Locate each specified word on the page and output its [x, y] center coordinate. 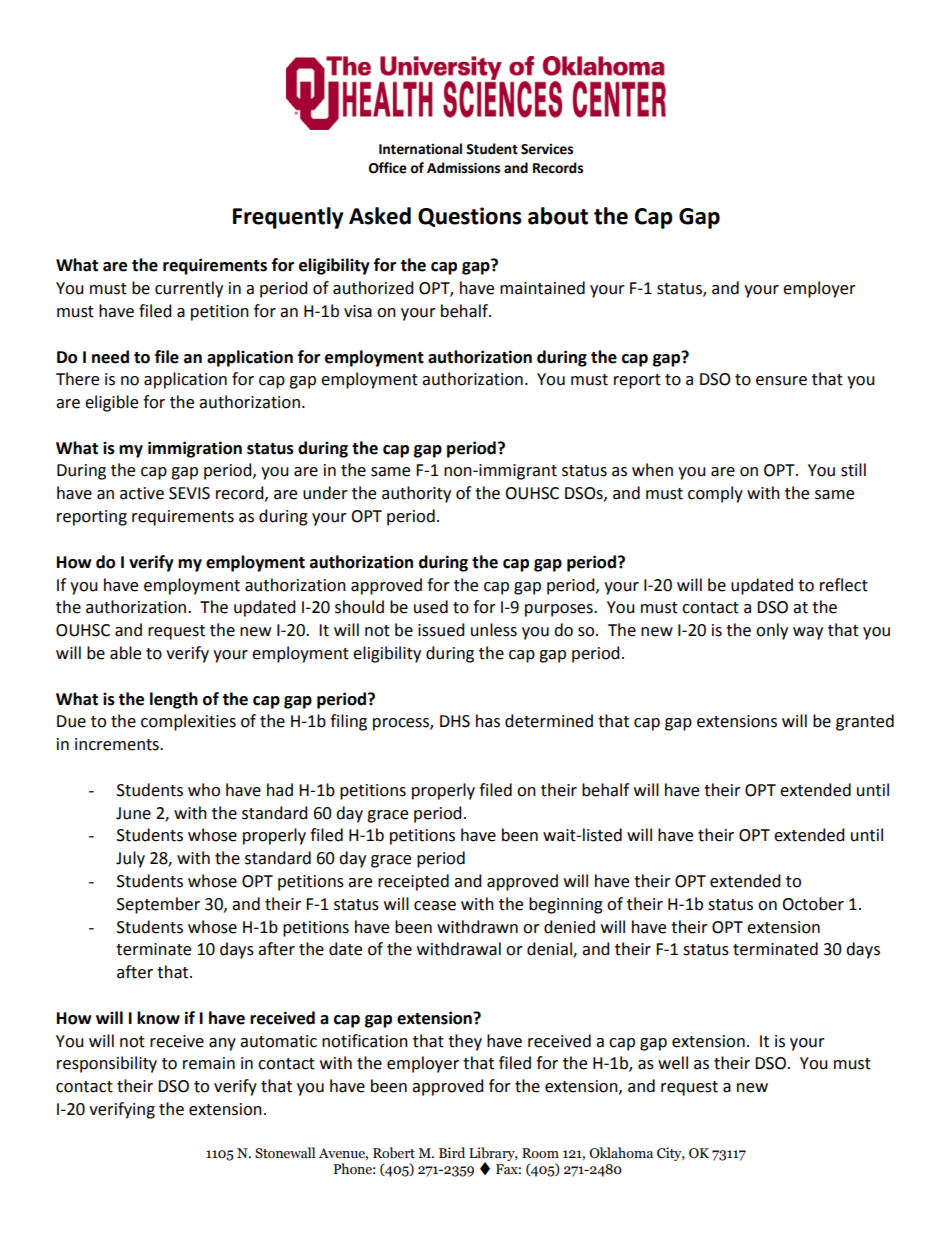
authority [416, 494]
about [558, 216]
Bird [452, 1152]
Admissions [463, 168]
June [133, 813]
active [142, 493]
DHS [455, 721]
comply [715, 494]
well [673, 1063]
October [813, 904]
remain [209, 1063]
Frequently [288, 218]
